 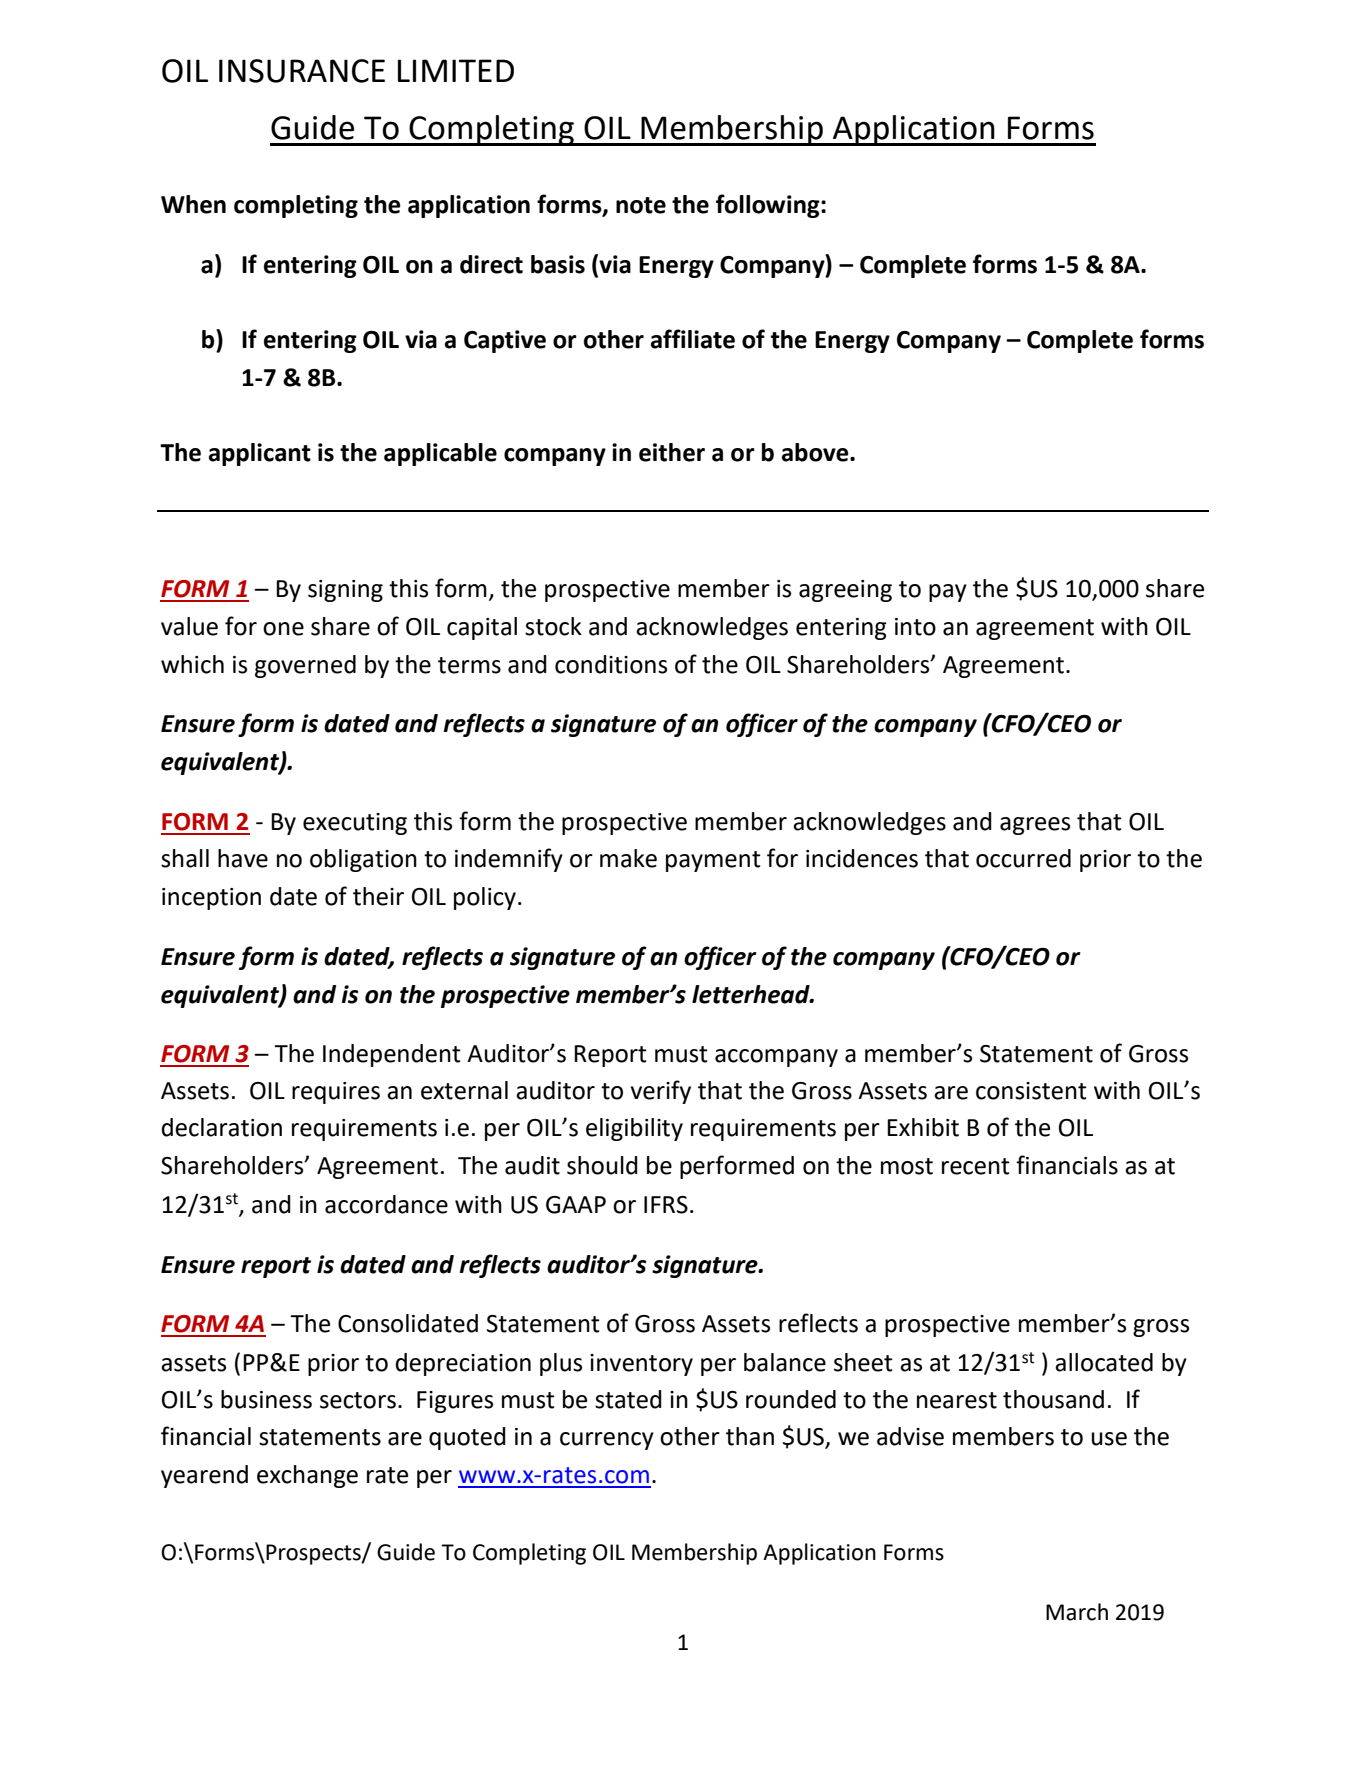 I want to click on one, so click(x=283, y=629).
